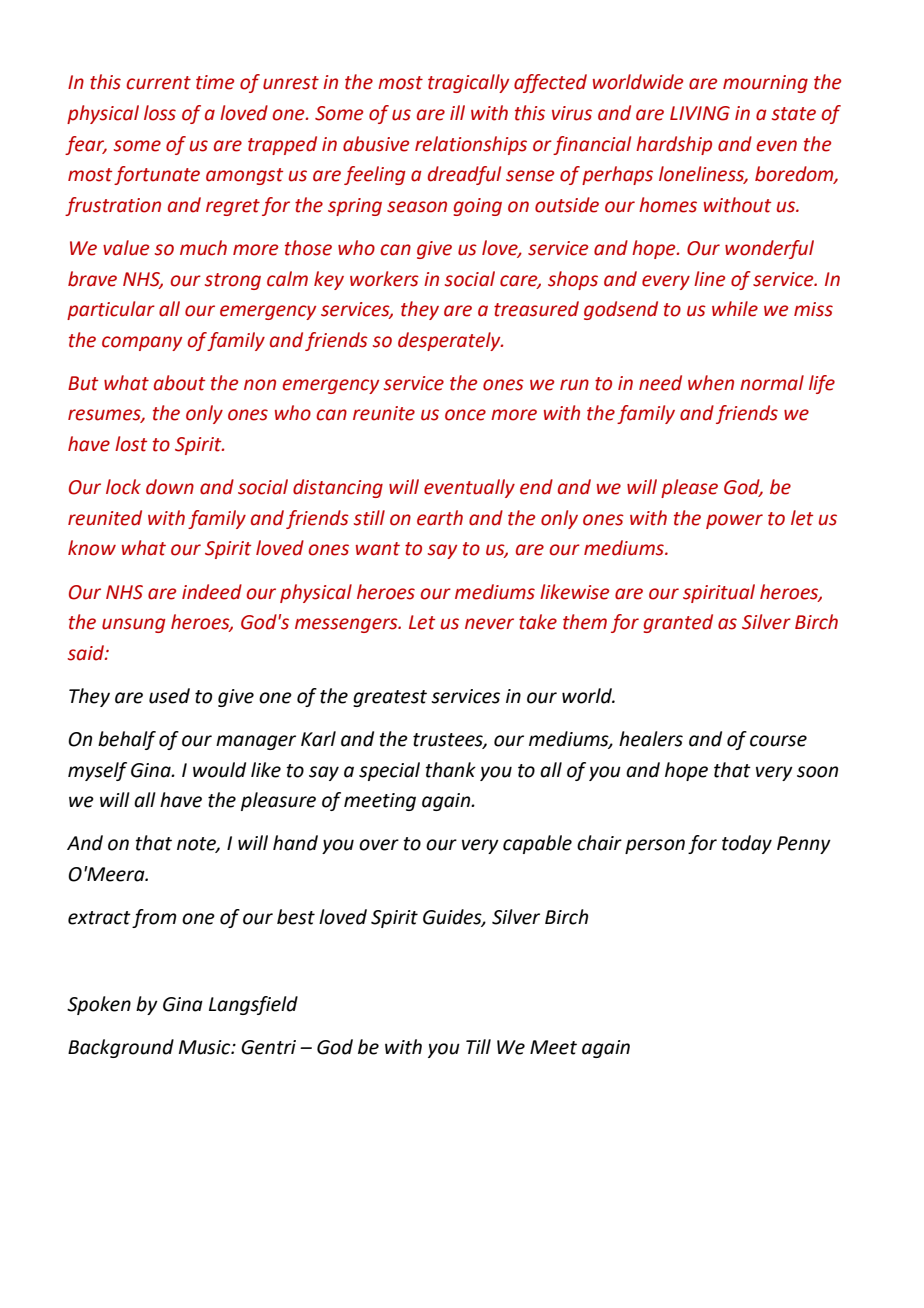 The height and width of the document is (1308, 924). I want to click on earth, so click(440, 518).
